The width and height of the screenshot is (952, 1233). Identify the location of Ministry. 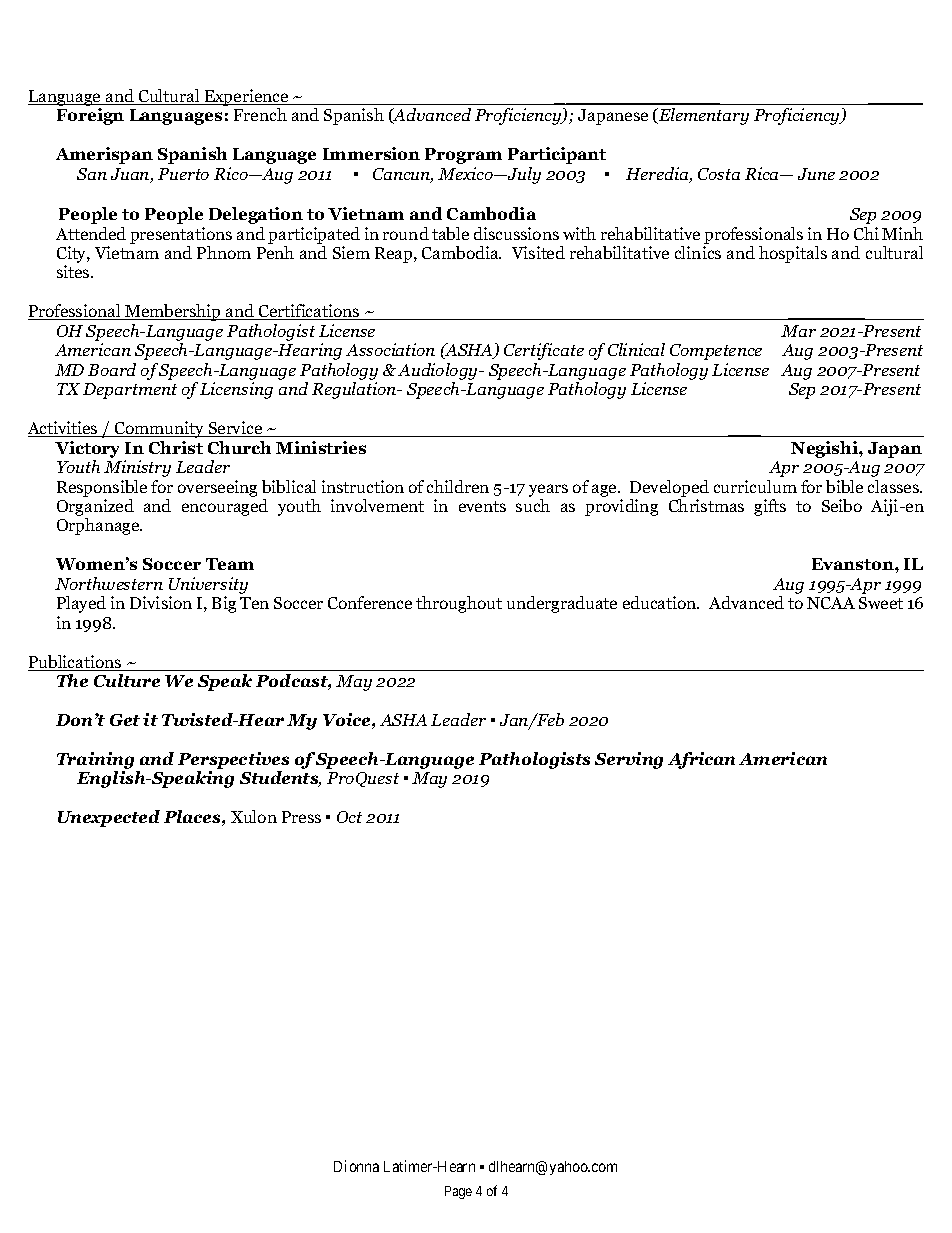
(137, 468).
